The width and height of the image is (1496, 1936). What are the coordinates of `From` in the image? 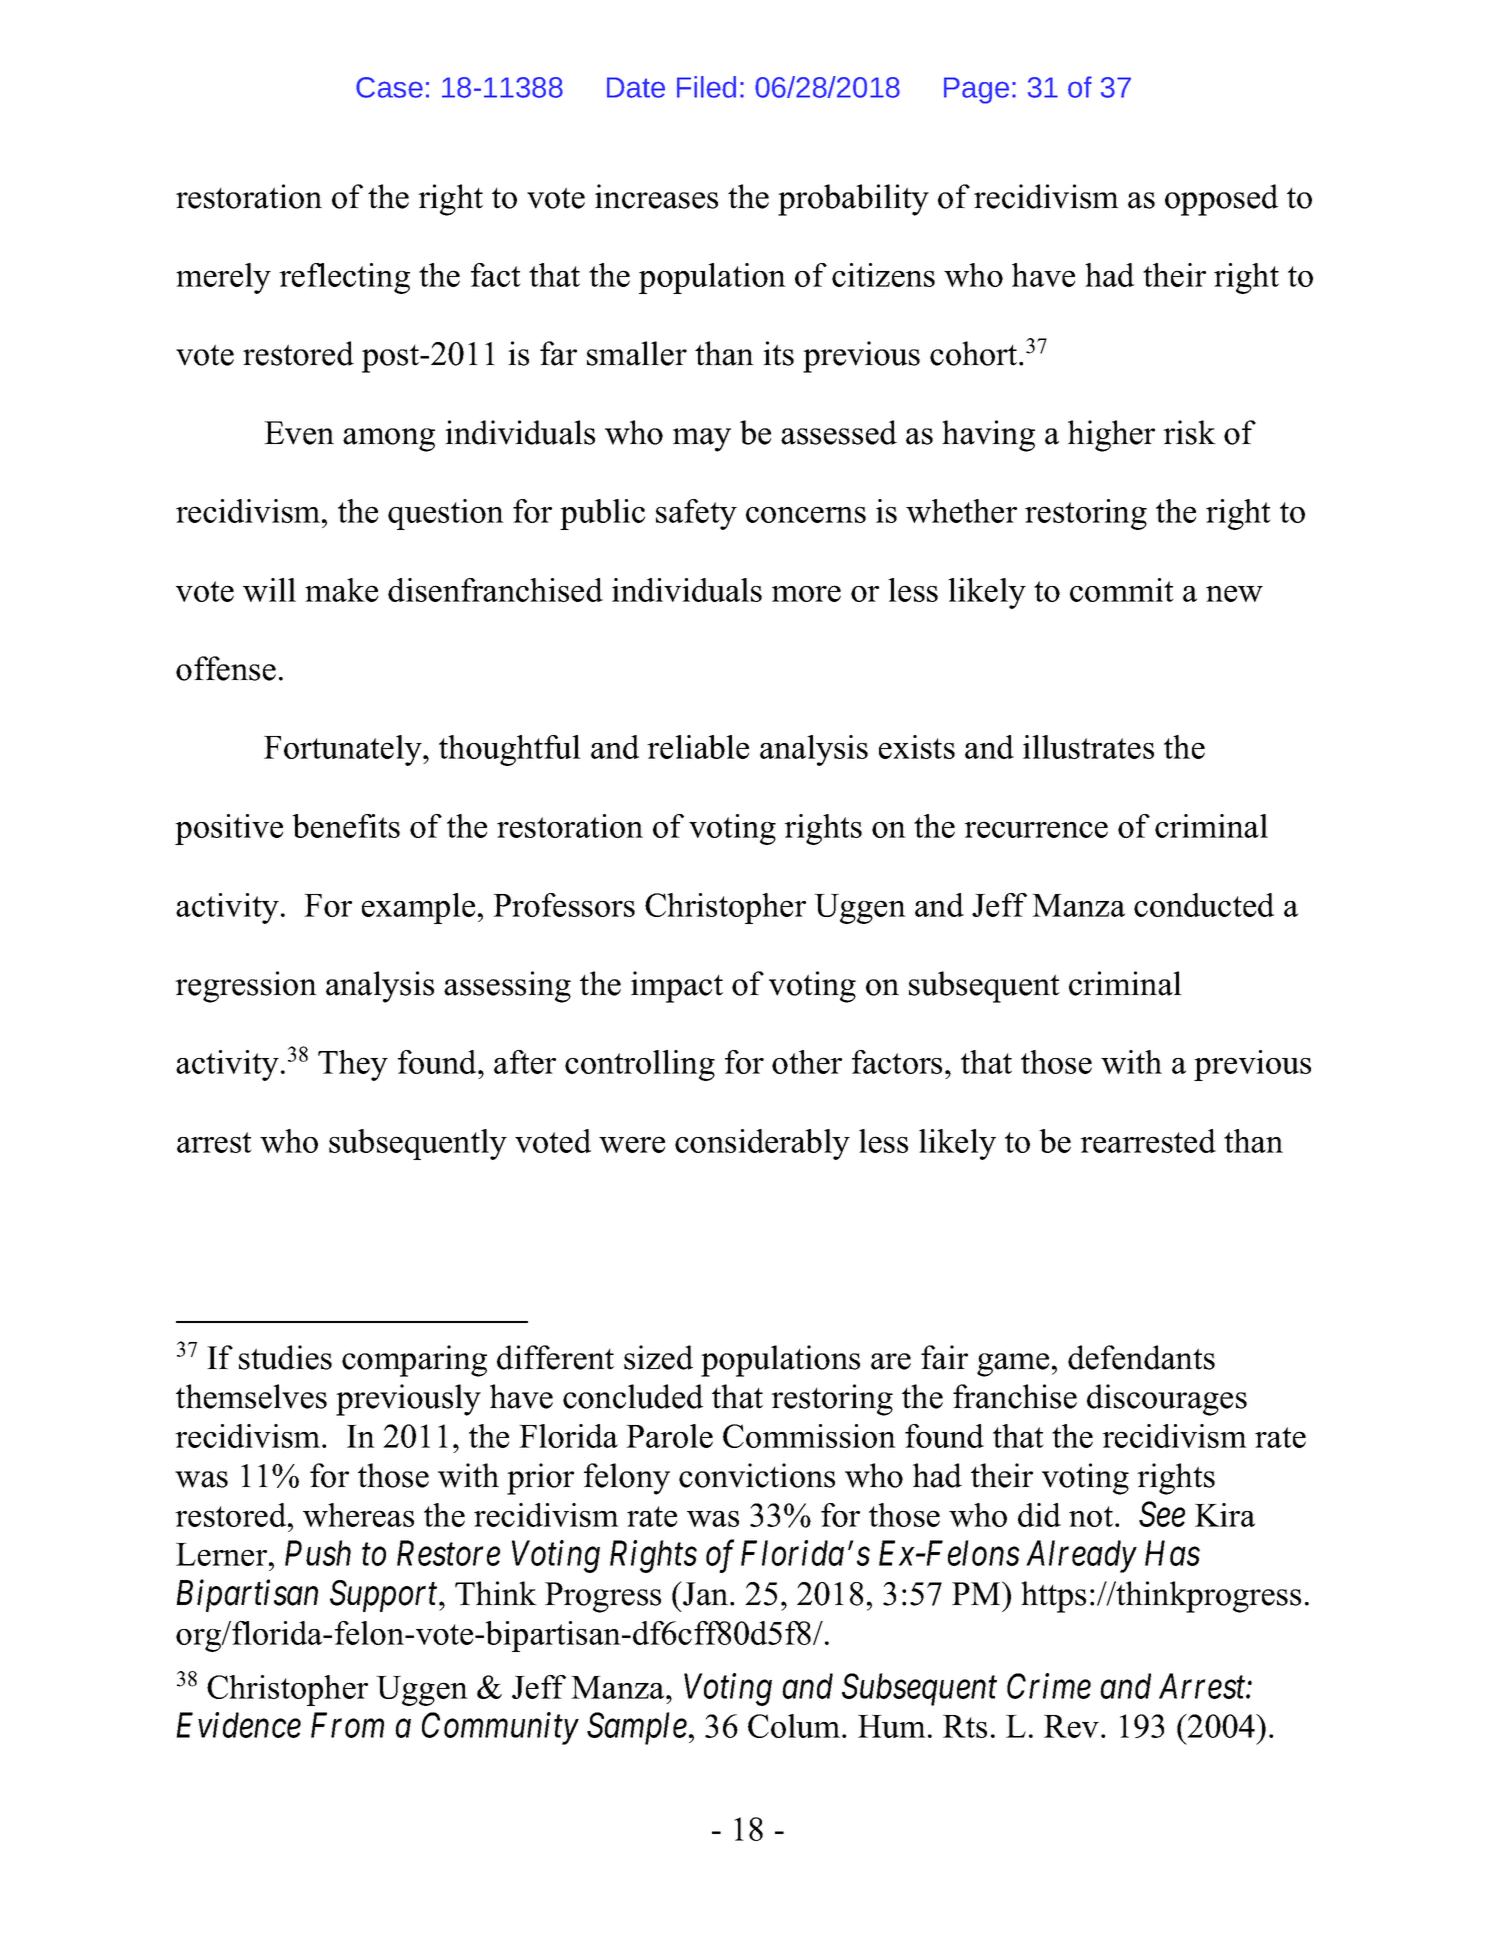 It's located at (347, 1725).
